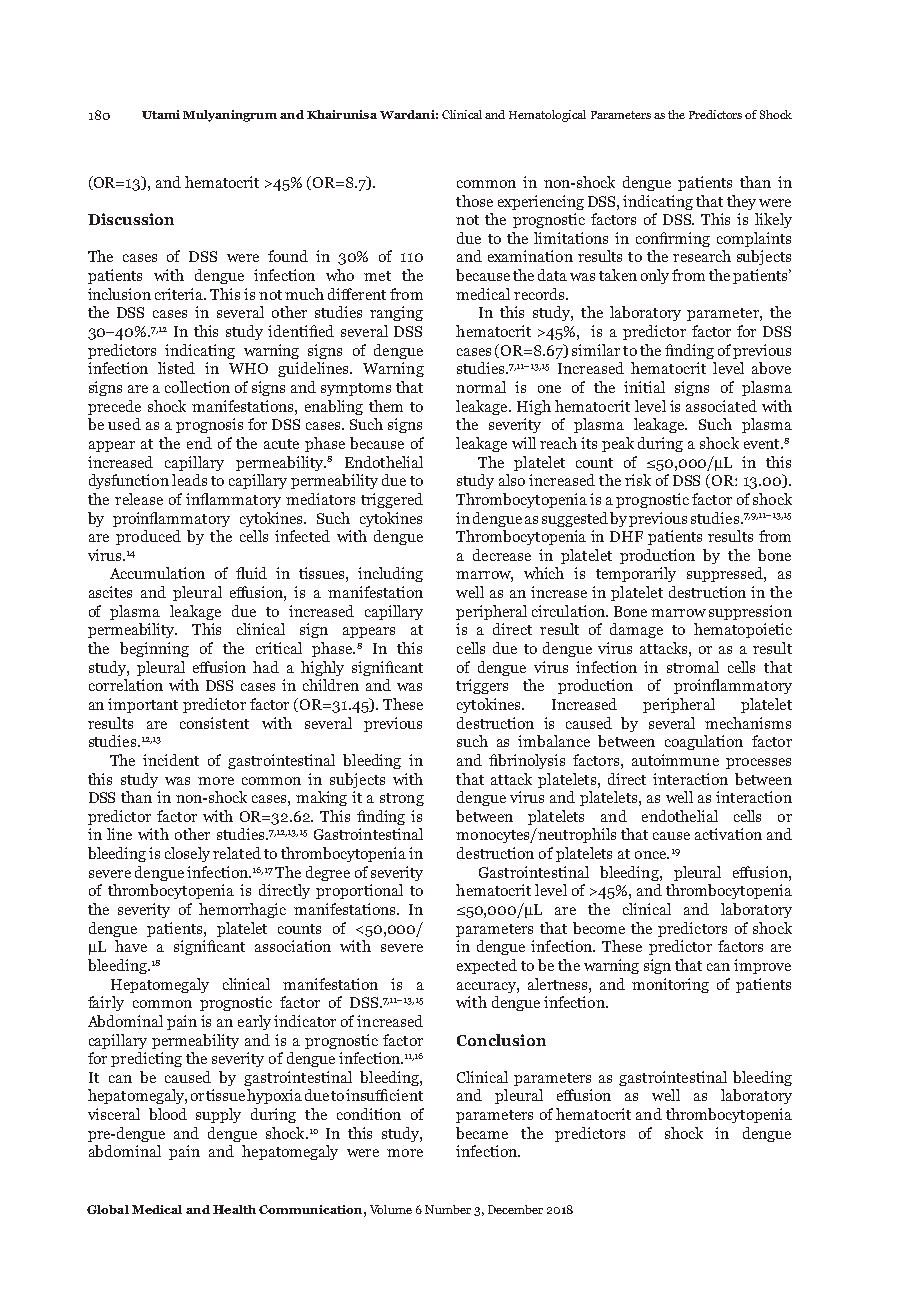 The height and width of the image is (1308, 924). Describe the element at coordinates (693, 667) in the image. I see `stromal` at that location.
